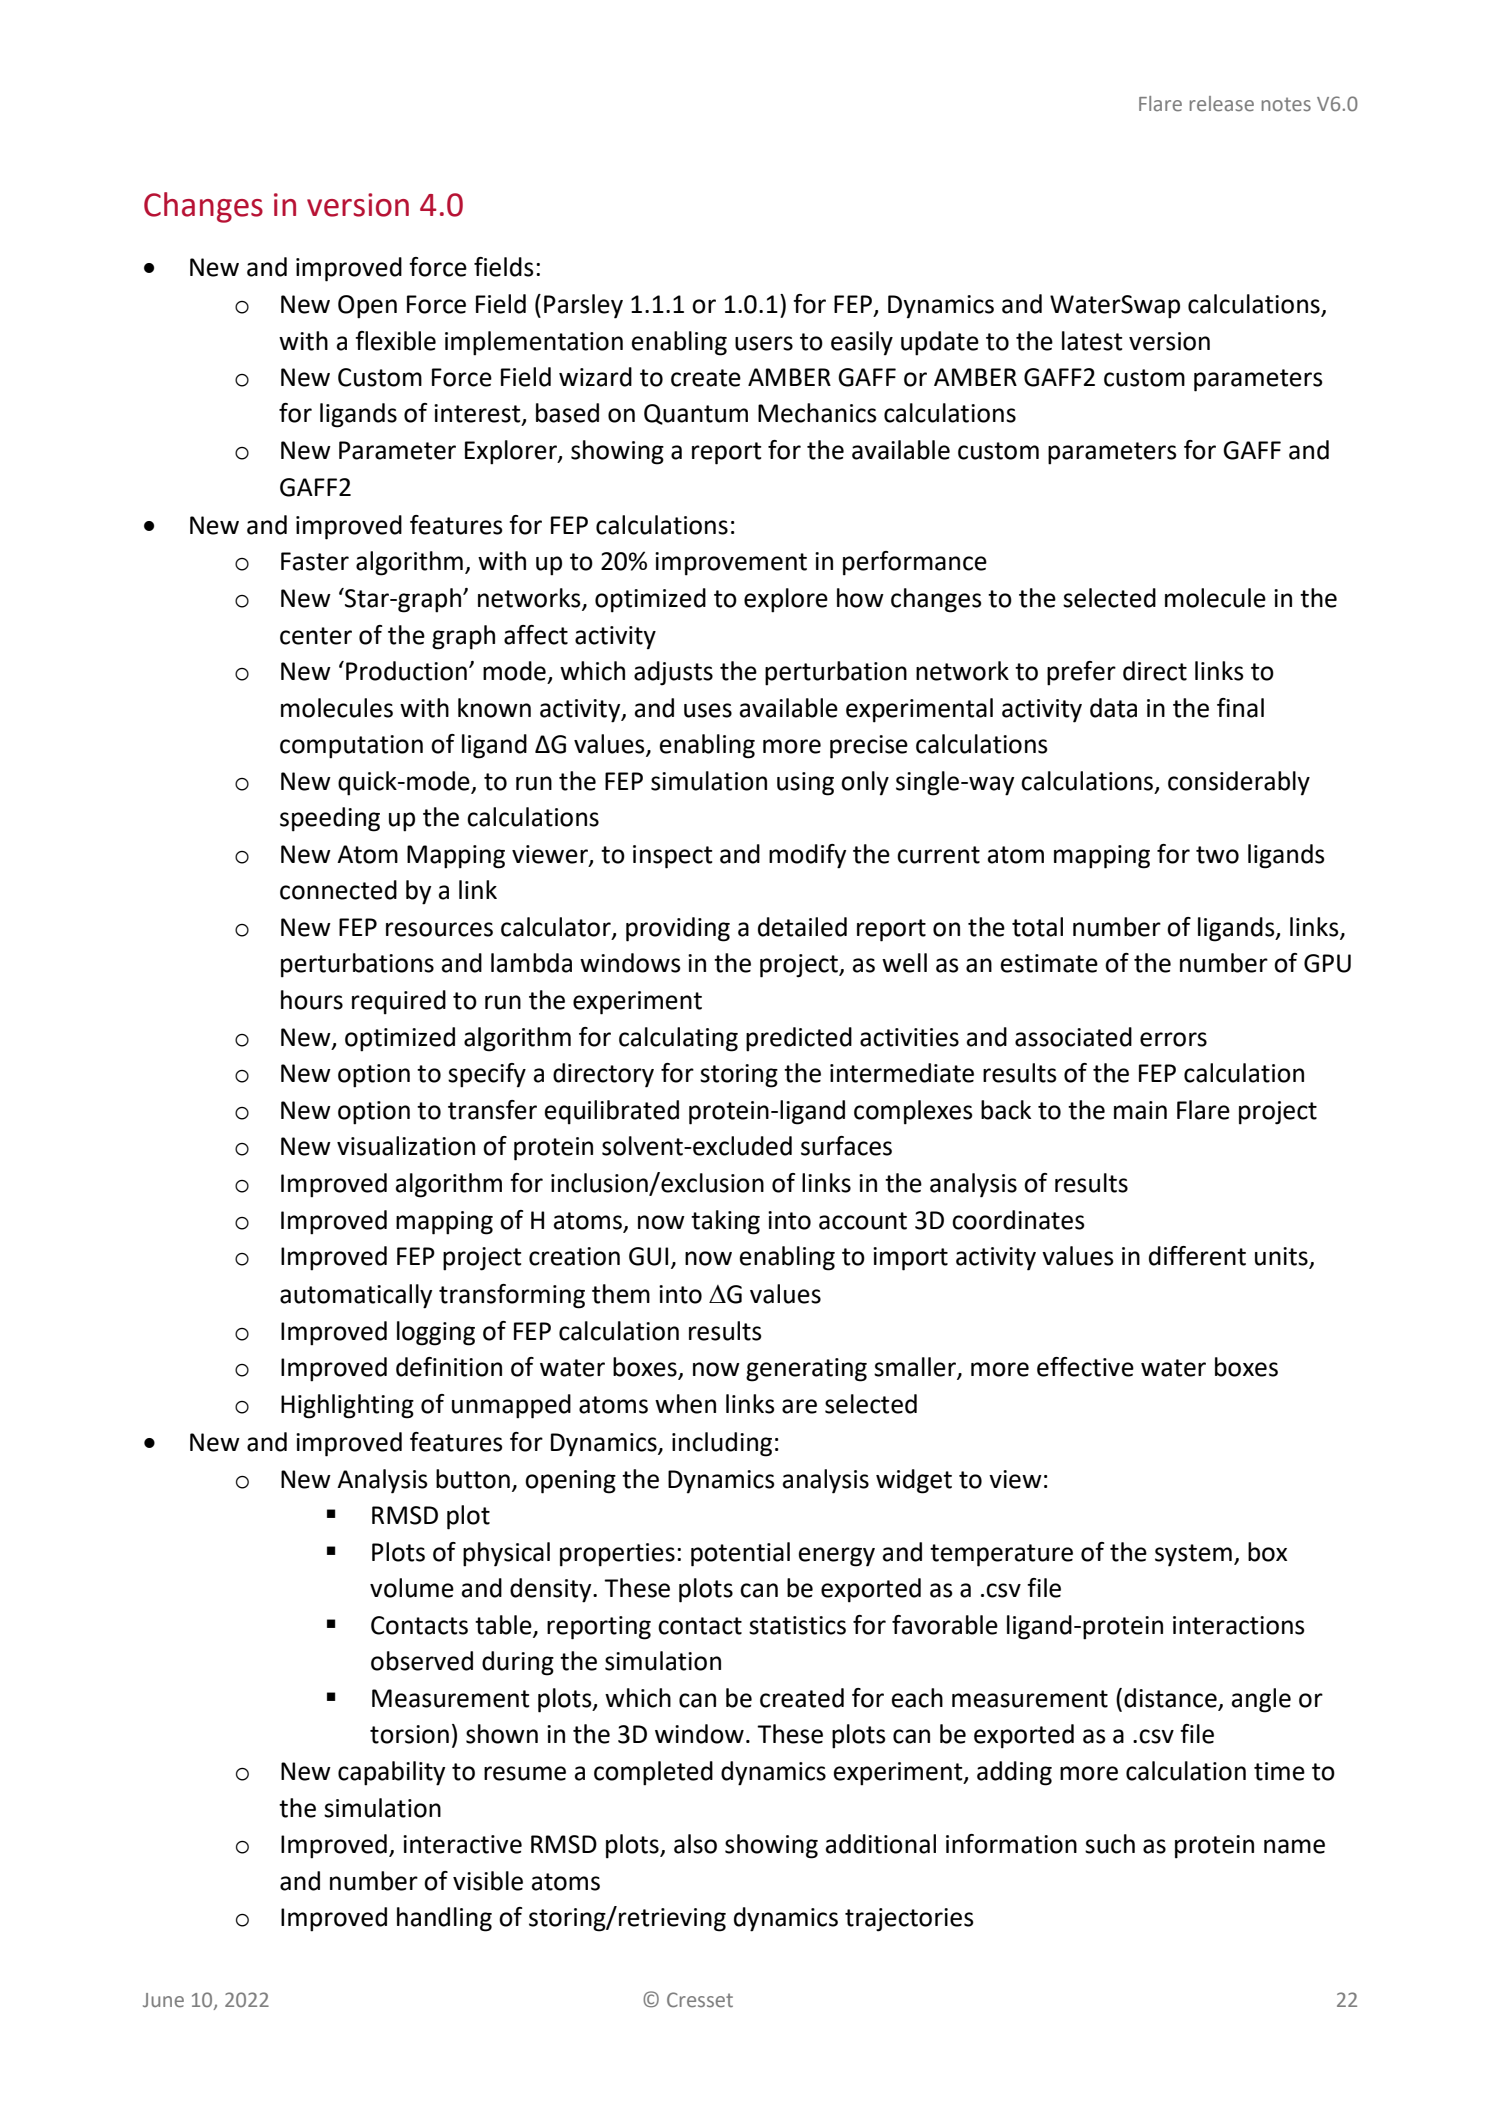 Image resolution: width=1502 pixels, height=2125 pixels. What do you see at coordinates (312, 1000) in the image?
I see `hours` at bounding box center [312, 1000].
